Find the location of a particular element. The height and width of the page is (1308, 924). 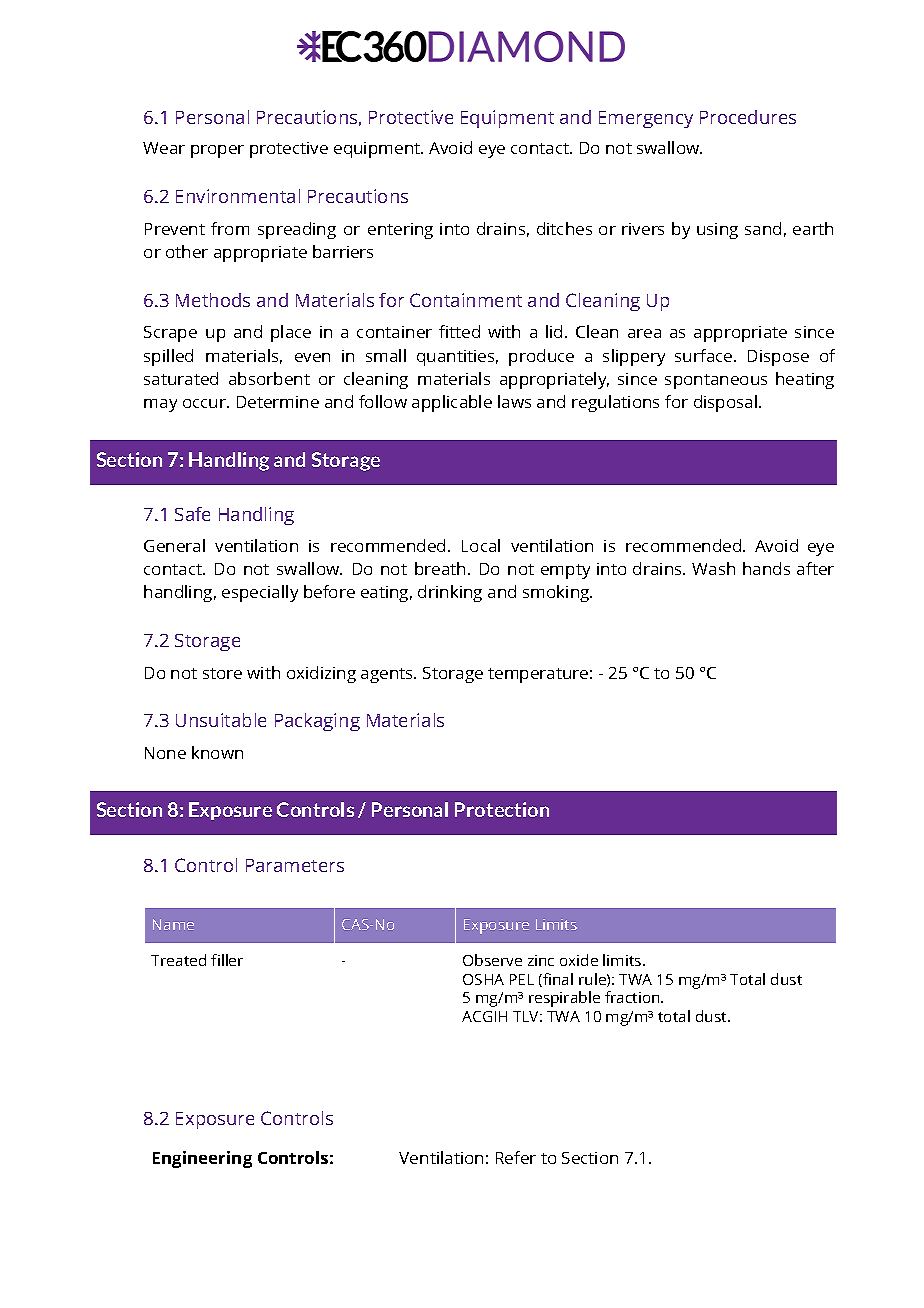

Wash is located at coordinates (713, 568).
